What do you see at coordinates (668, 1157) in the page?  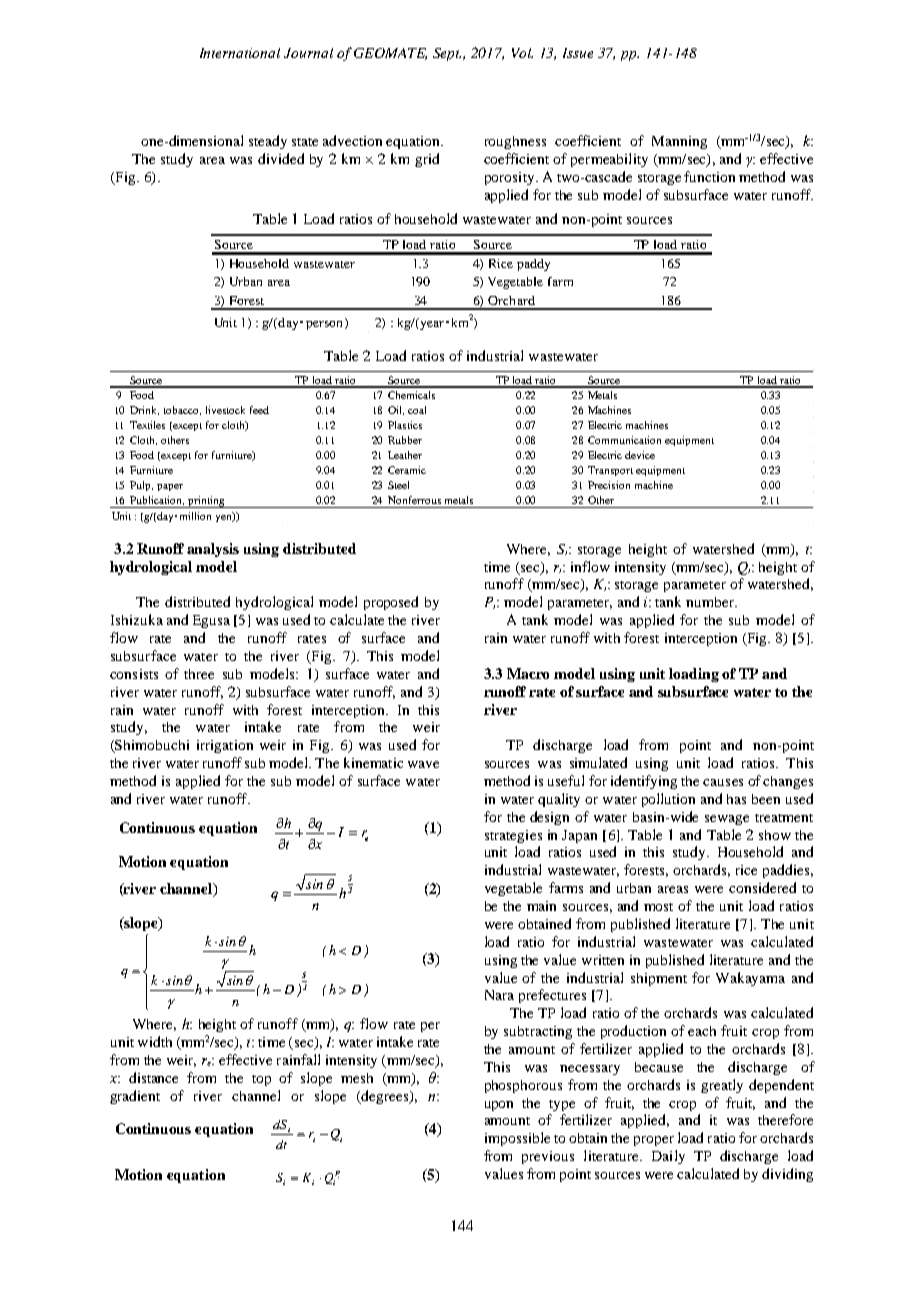 I see `Daily` at bounding box center [668, 1157].
